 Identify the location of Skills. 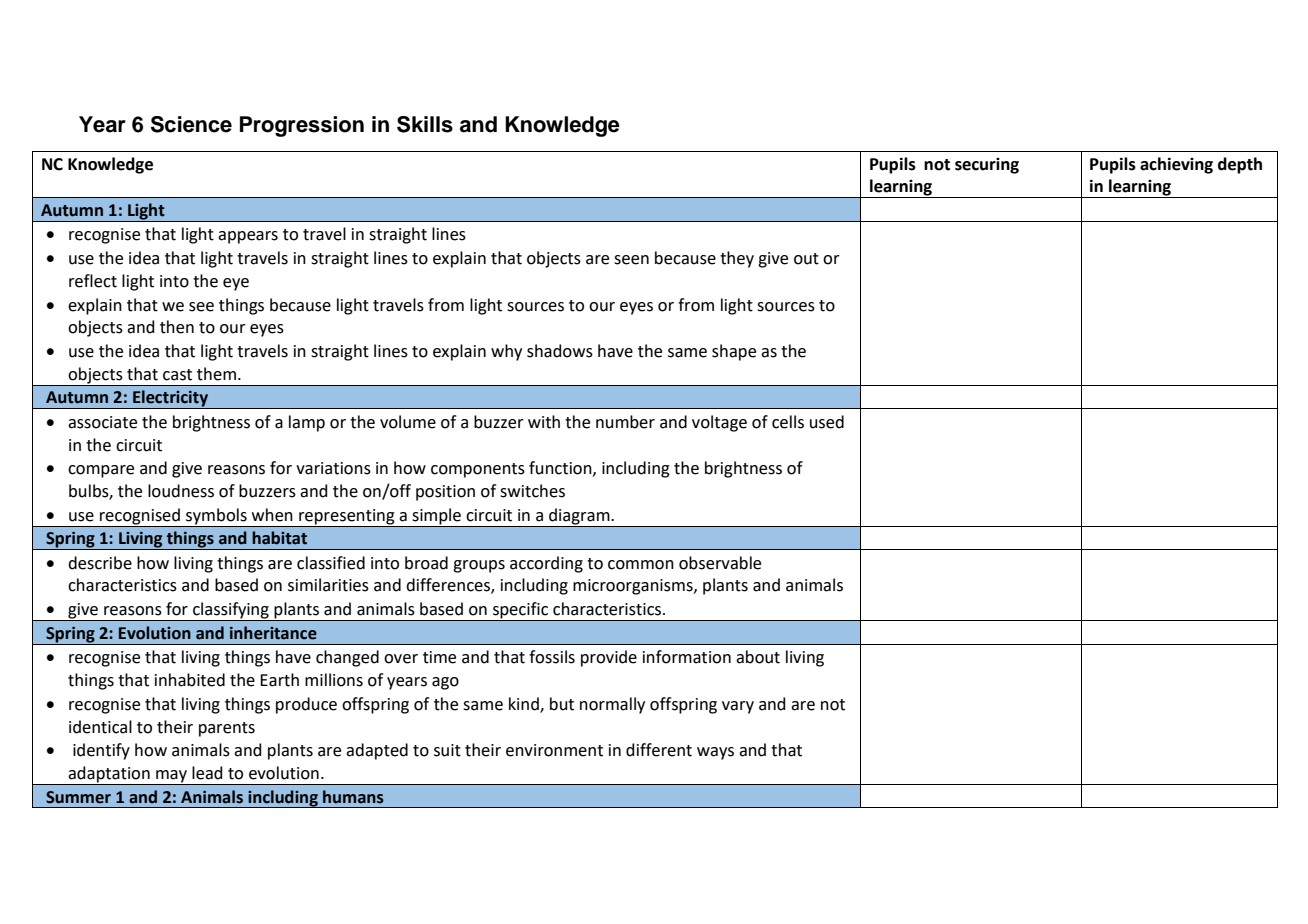
(425, 124).
